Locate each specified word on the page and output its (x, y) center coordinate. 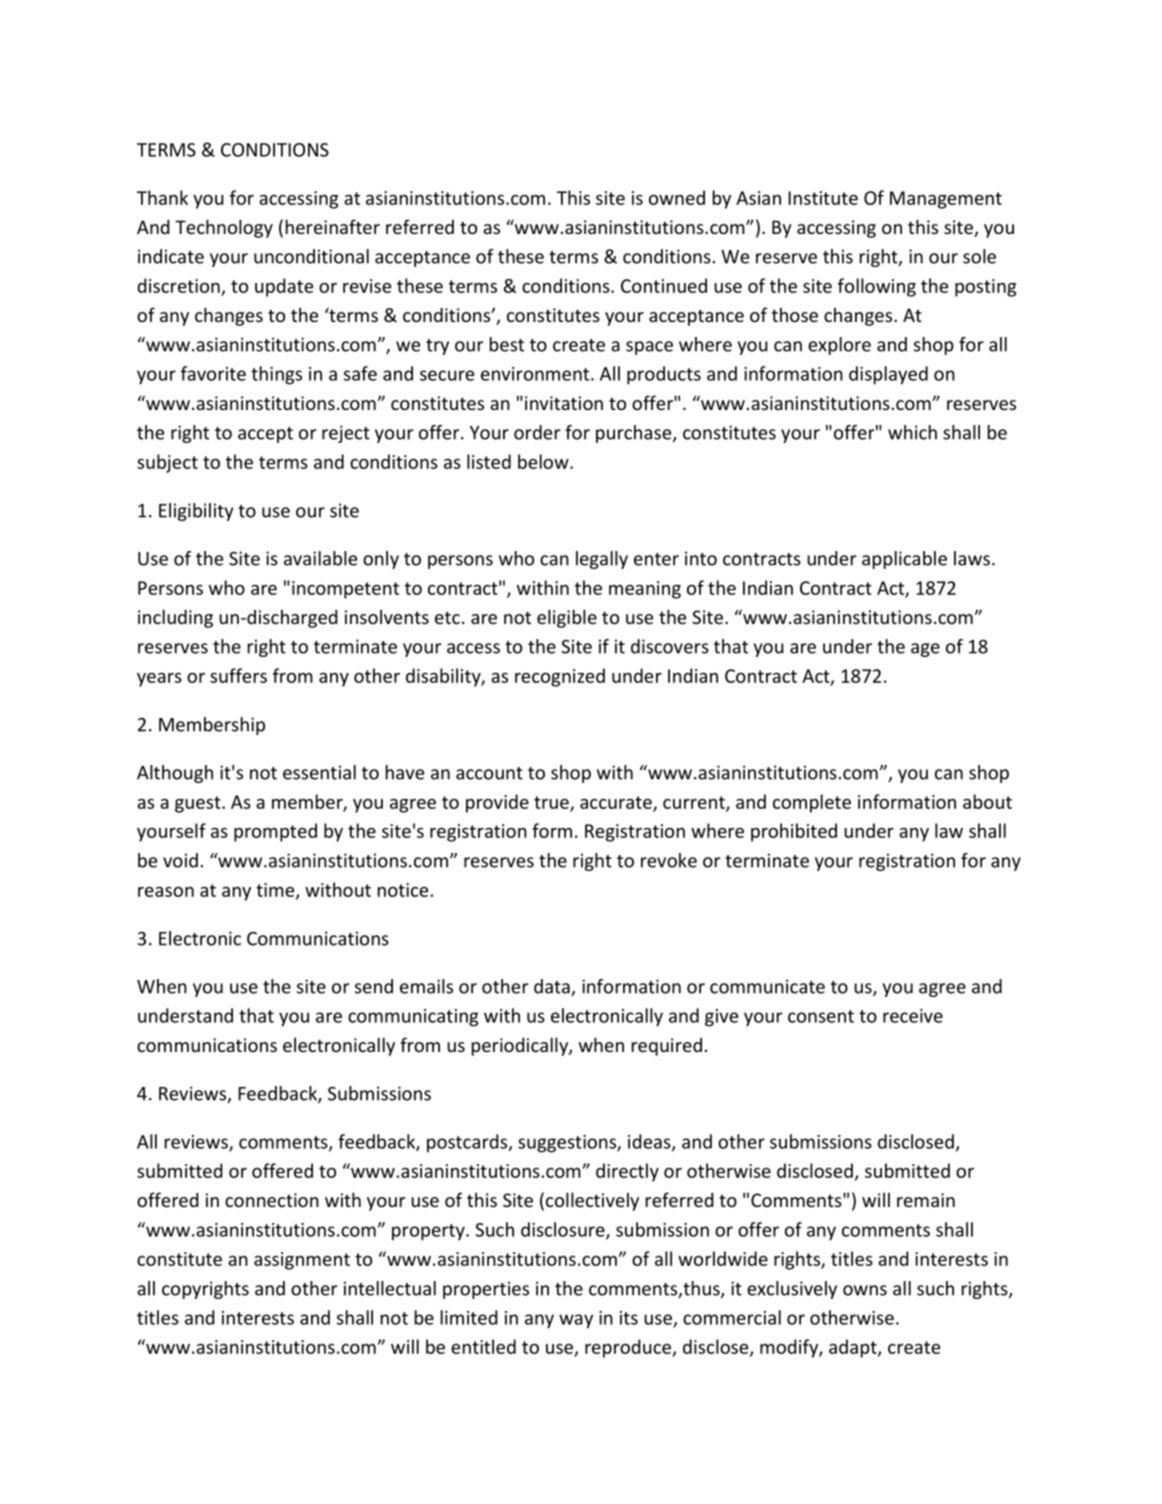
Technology (224, 228)
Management (946, 200)
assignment (302, 1261)
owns (865, 1290)
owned (677, 197)
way (576, 1321)
